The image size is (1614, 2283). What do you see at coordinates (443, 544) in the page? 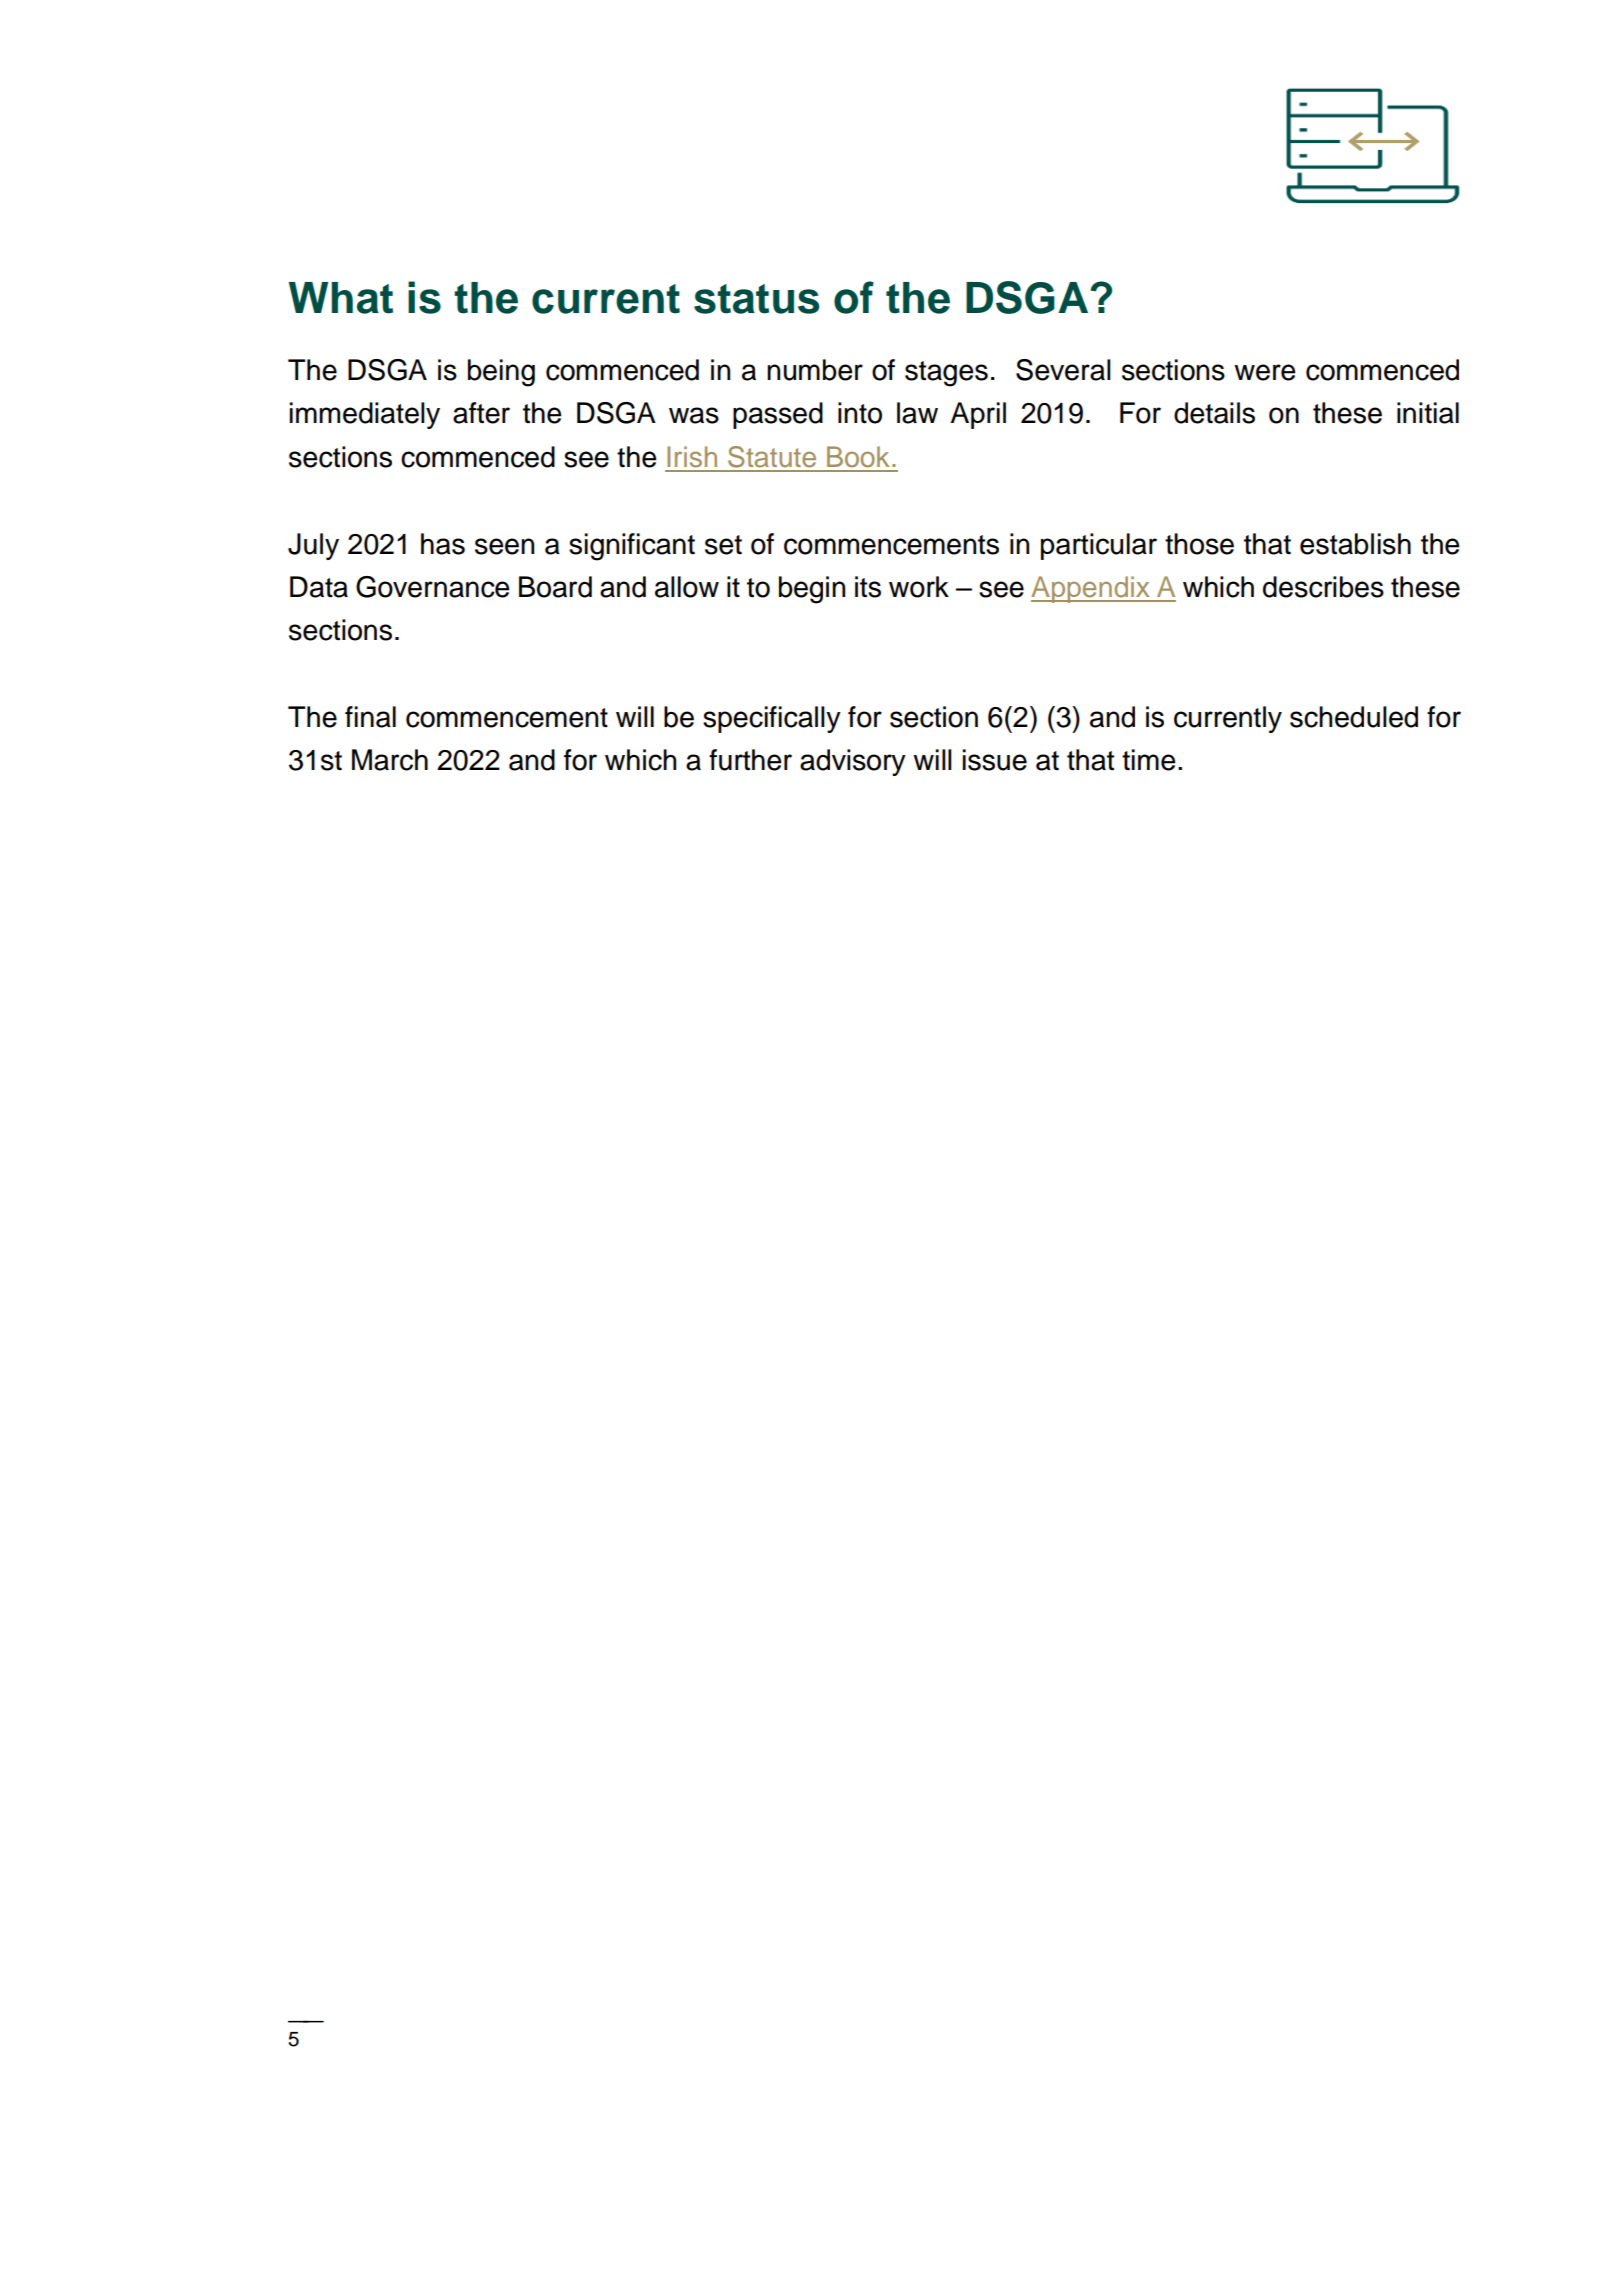
I see `has` at bounding box center [443, 544].
